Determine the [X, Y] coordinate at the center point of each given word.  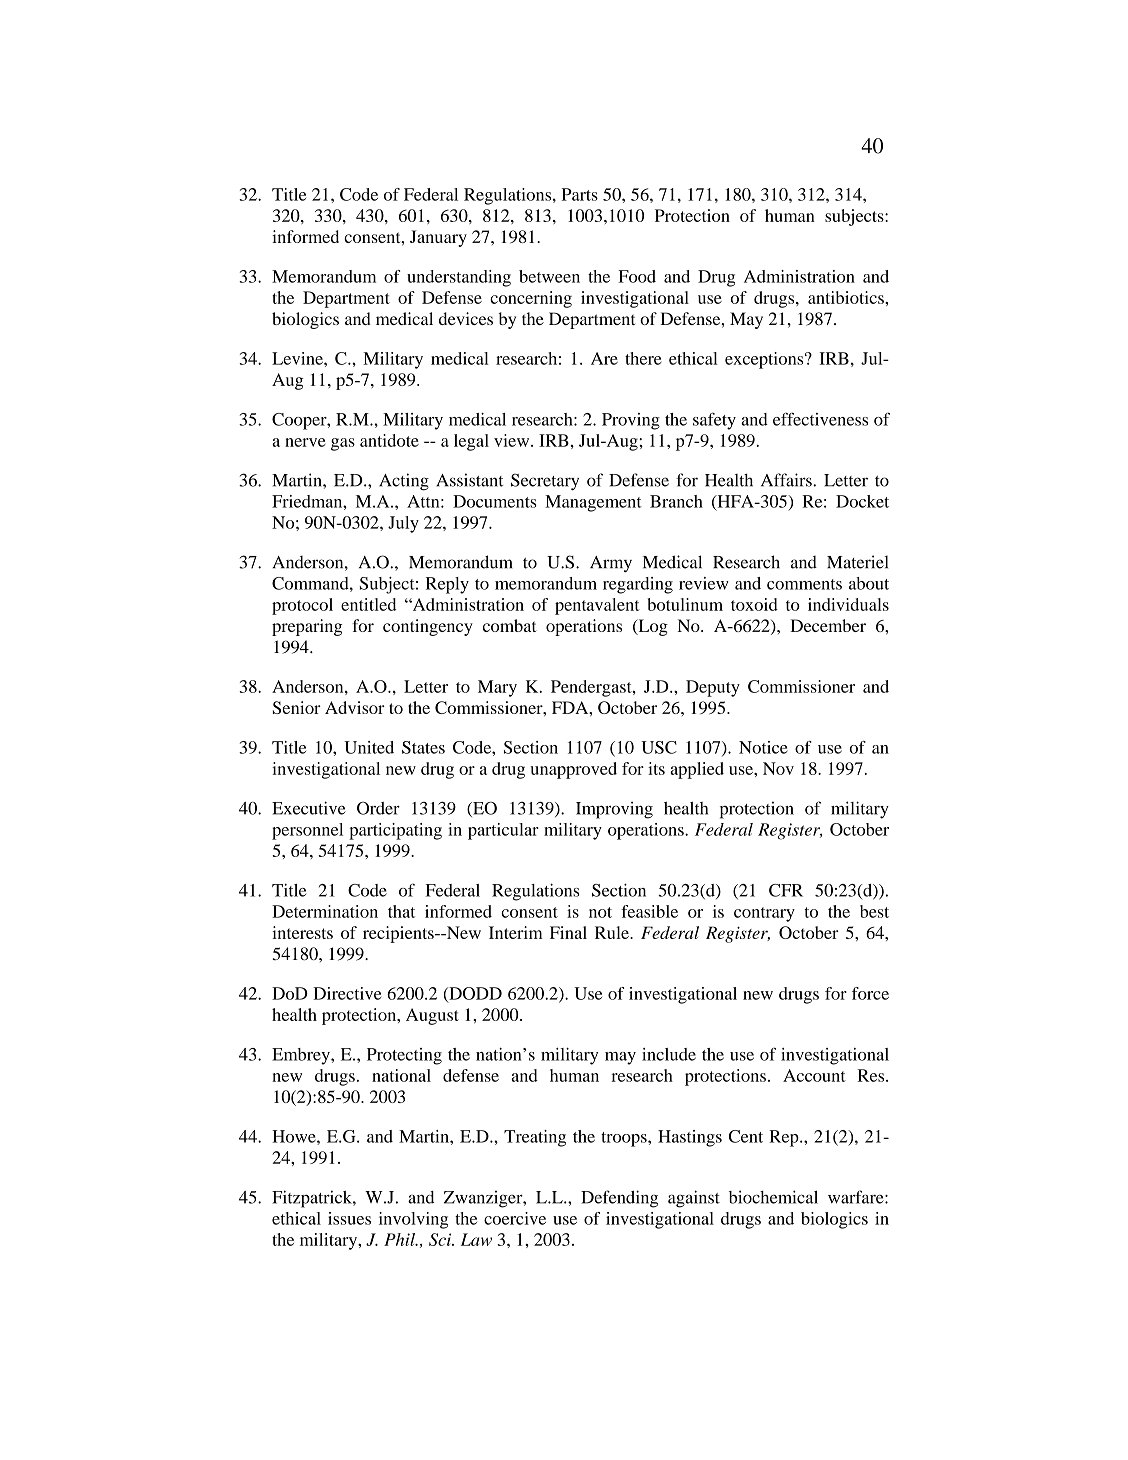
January [438, 238]
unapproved [573, 770]
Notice [763, 747]
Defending [619, 1199]
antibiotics [847, 297]
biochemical [773, 1197]
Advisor [355, 707]
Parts [580, 194]
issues [349, 1218]
